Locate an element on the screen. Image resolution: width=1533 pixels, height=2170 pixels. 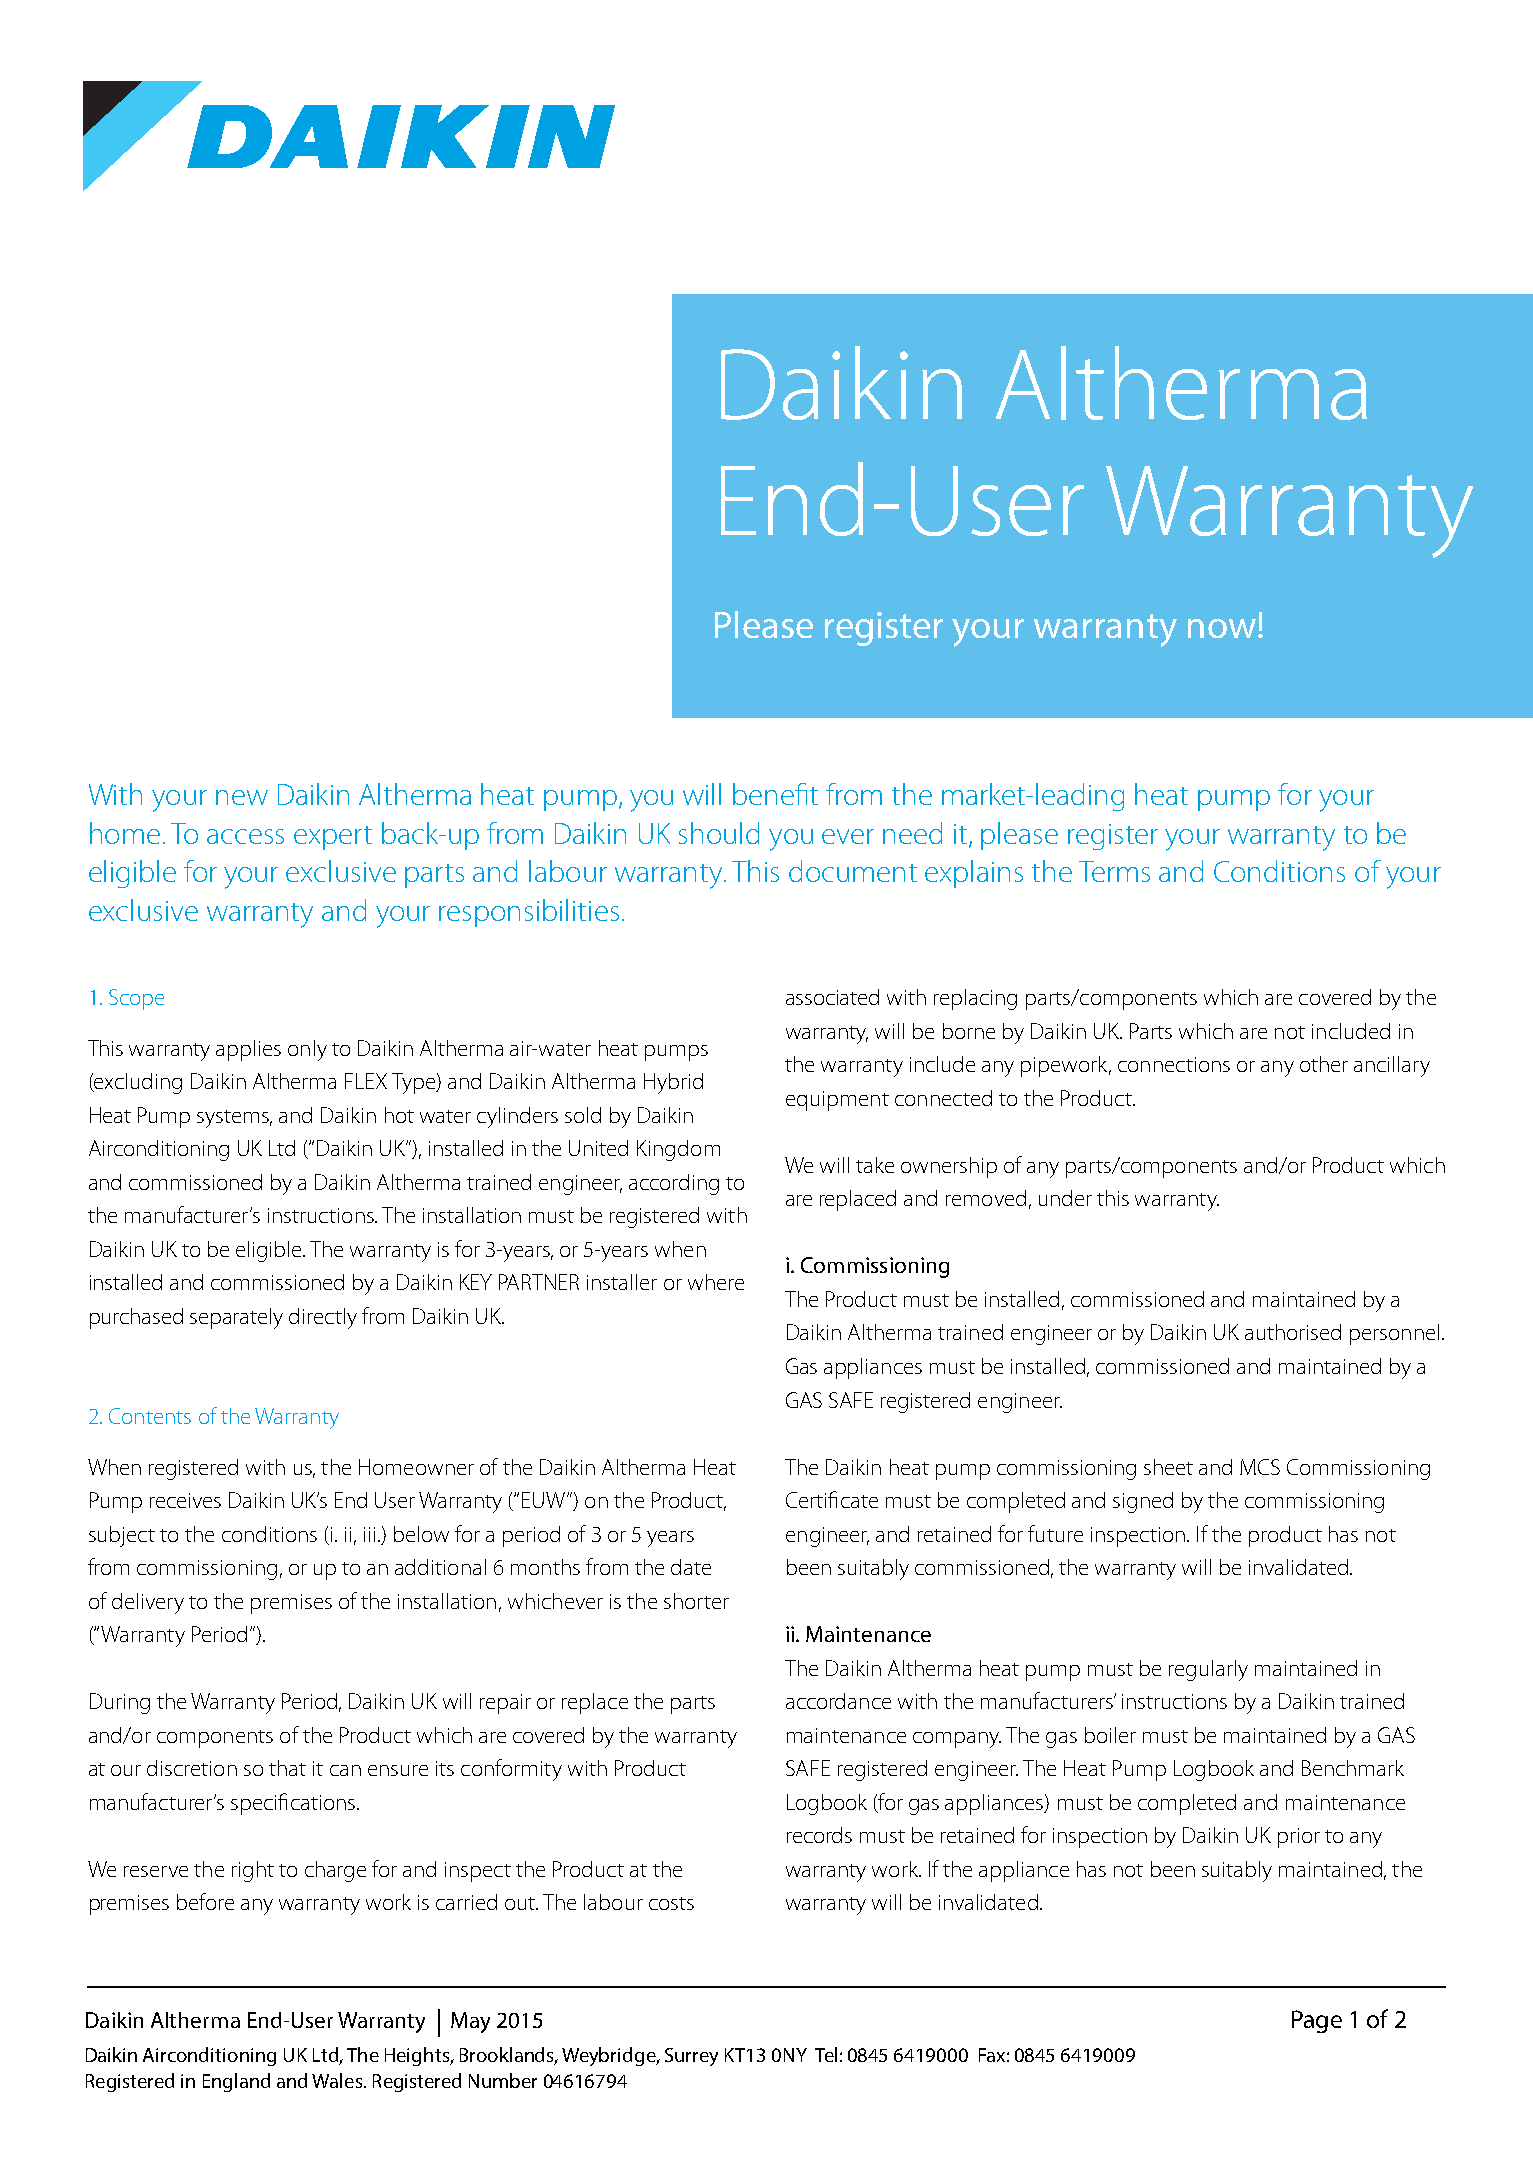
that is located at coordinates (287, 1768).
